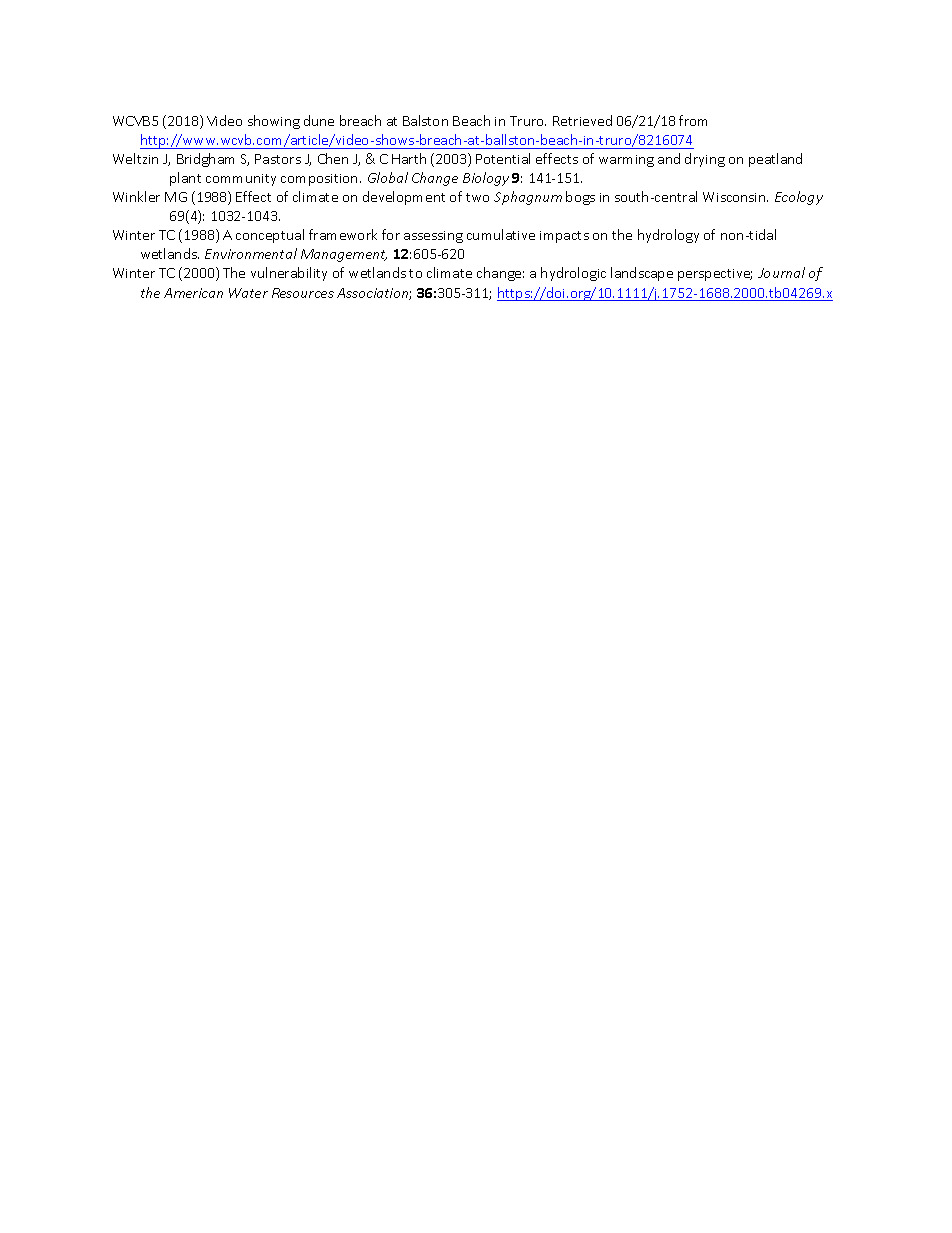  I want to click on from, so click(693, 120).
